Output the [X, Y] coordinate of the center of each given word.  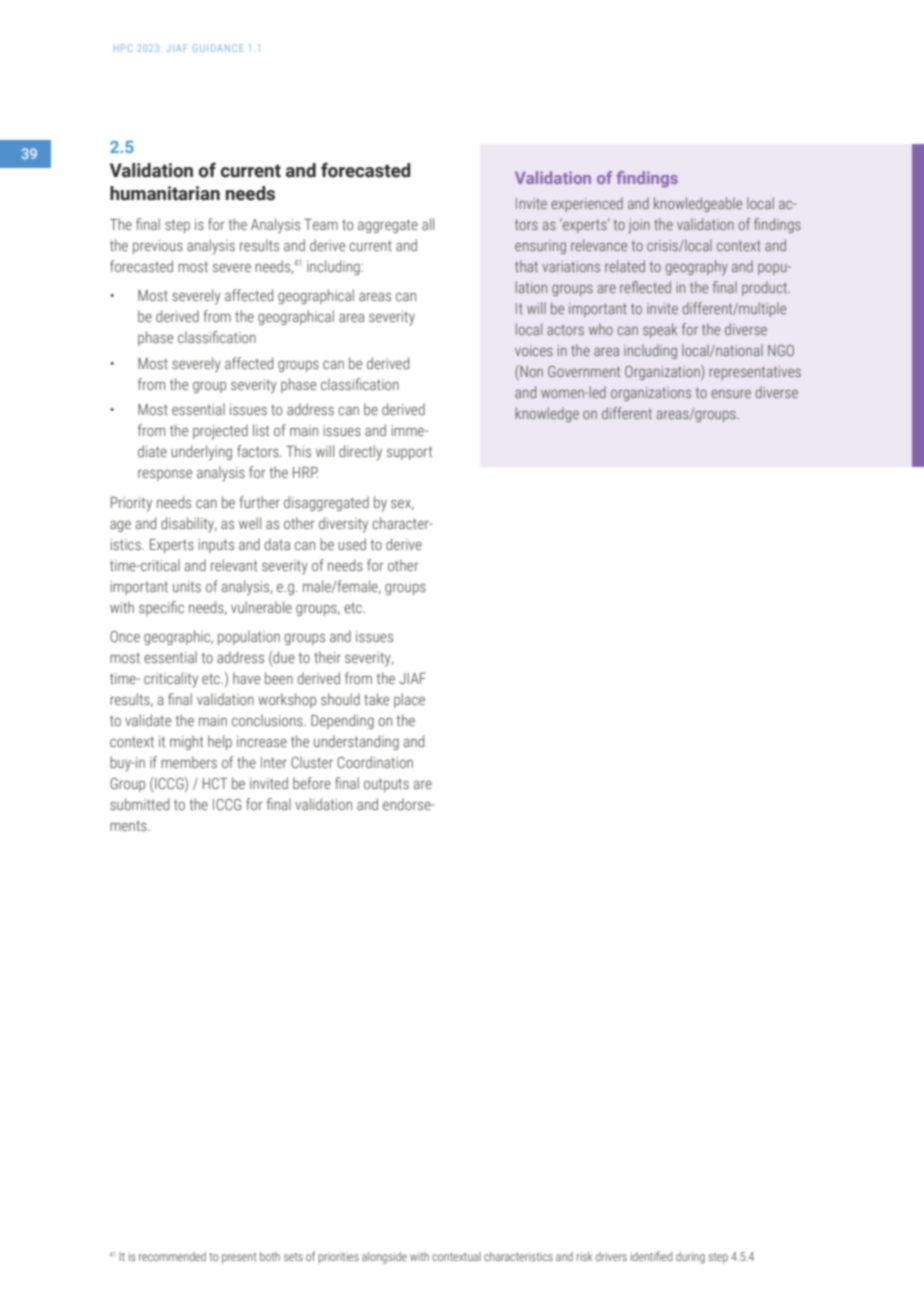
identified [651, 1256]
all [428, 224]
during [690, 1258]
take [376, 699]
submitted [139, 804]
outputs [386, 785]
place [409, 700]
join [639, 226]
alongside [384, 1258]
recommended [172, 1256]
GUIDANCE [218, 48]
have [246, 678]
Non [530, 372]
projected [220, 432]
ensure [731, 394]
